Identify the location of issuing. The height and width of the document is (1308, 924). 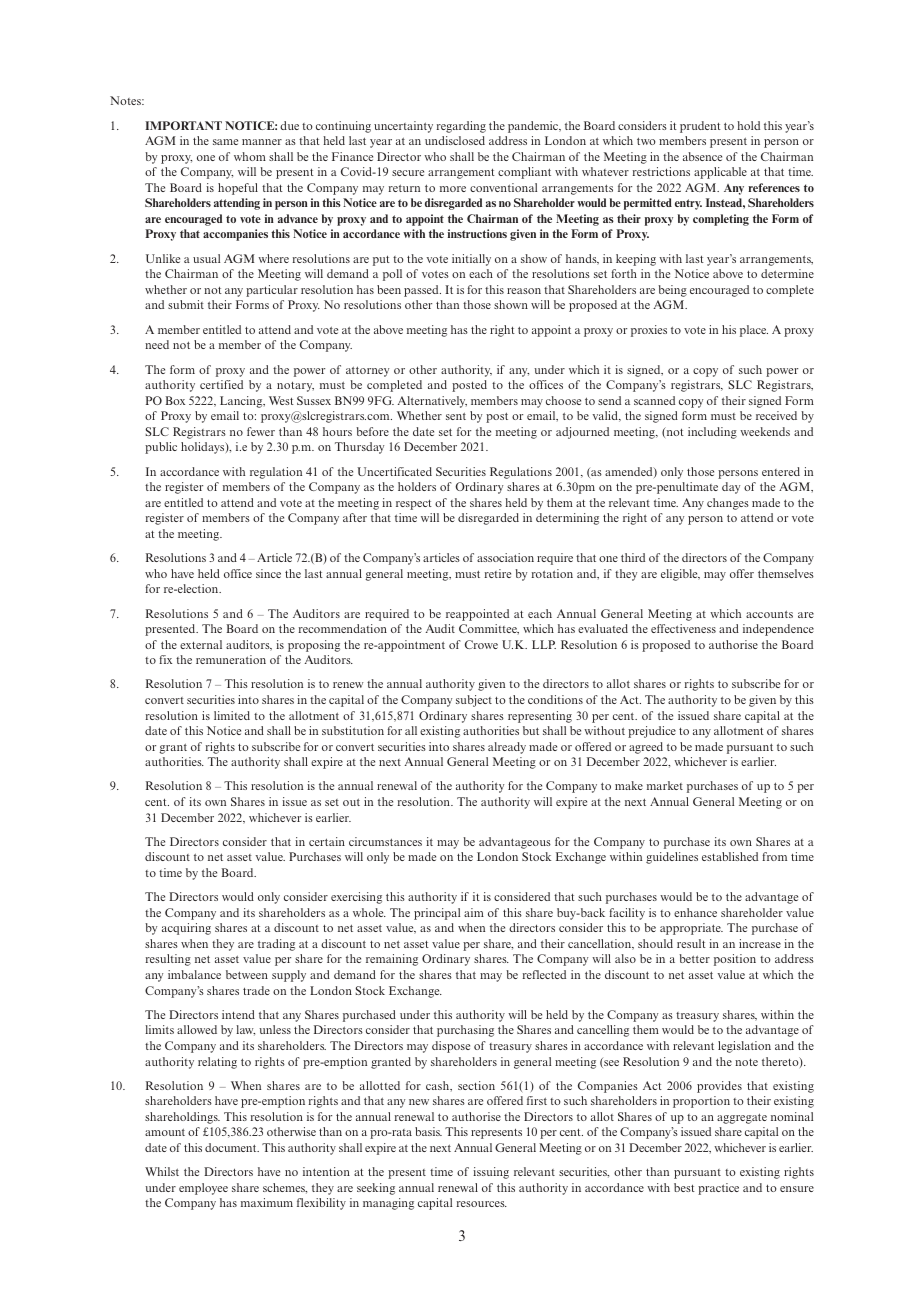
(491, 1173).
